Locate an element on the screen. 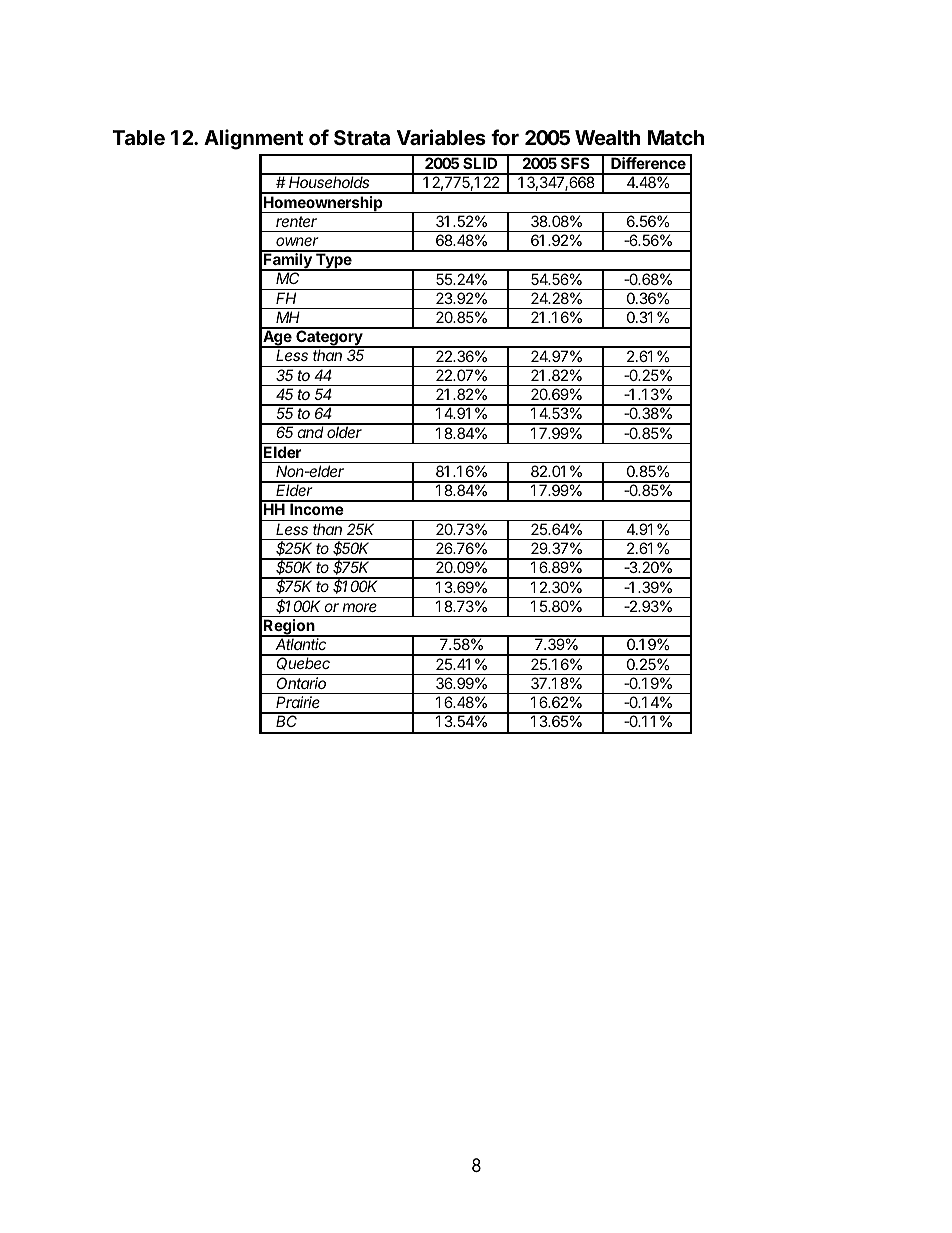 This screenshot has height=1233, width=952. more is located at coordinates (360, 607).
